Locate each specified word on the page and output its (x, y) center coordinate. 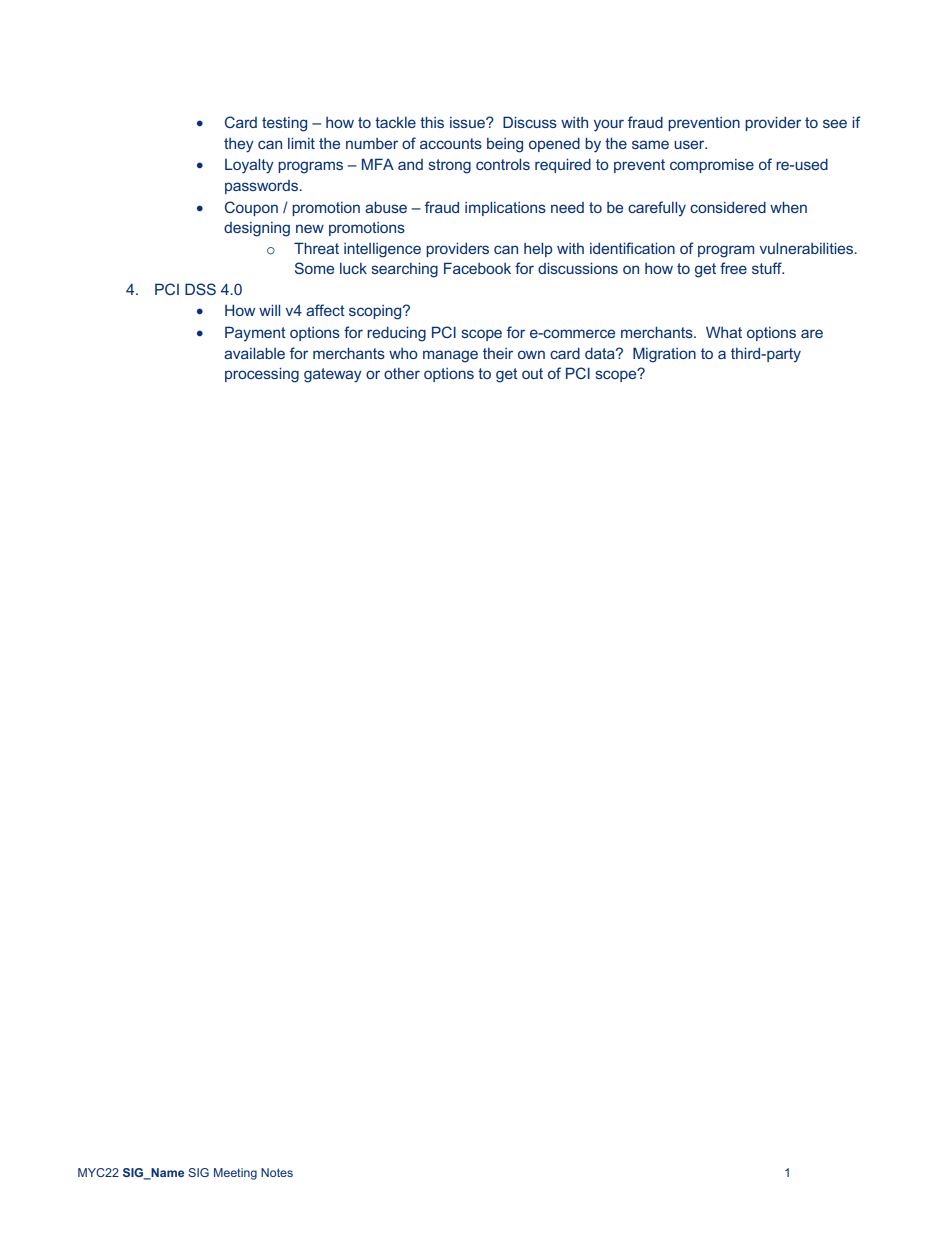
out (532, 373)
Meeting (235, 1174)
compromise (712, 166)
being (505, 145)
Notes (277, 1172)
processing (262, 375)
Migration (664, 355)
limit (301, 143)
